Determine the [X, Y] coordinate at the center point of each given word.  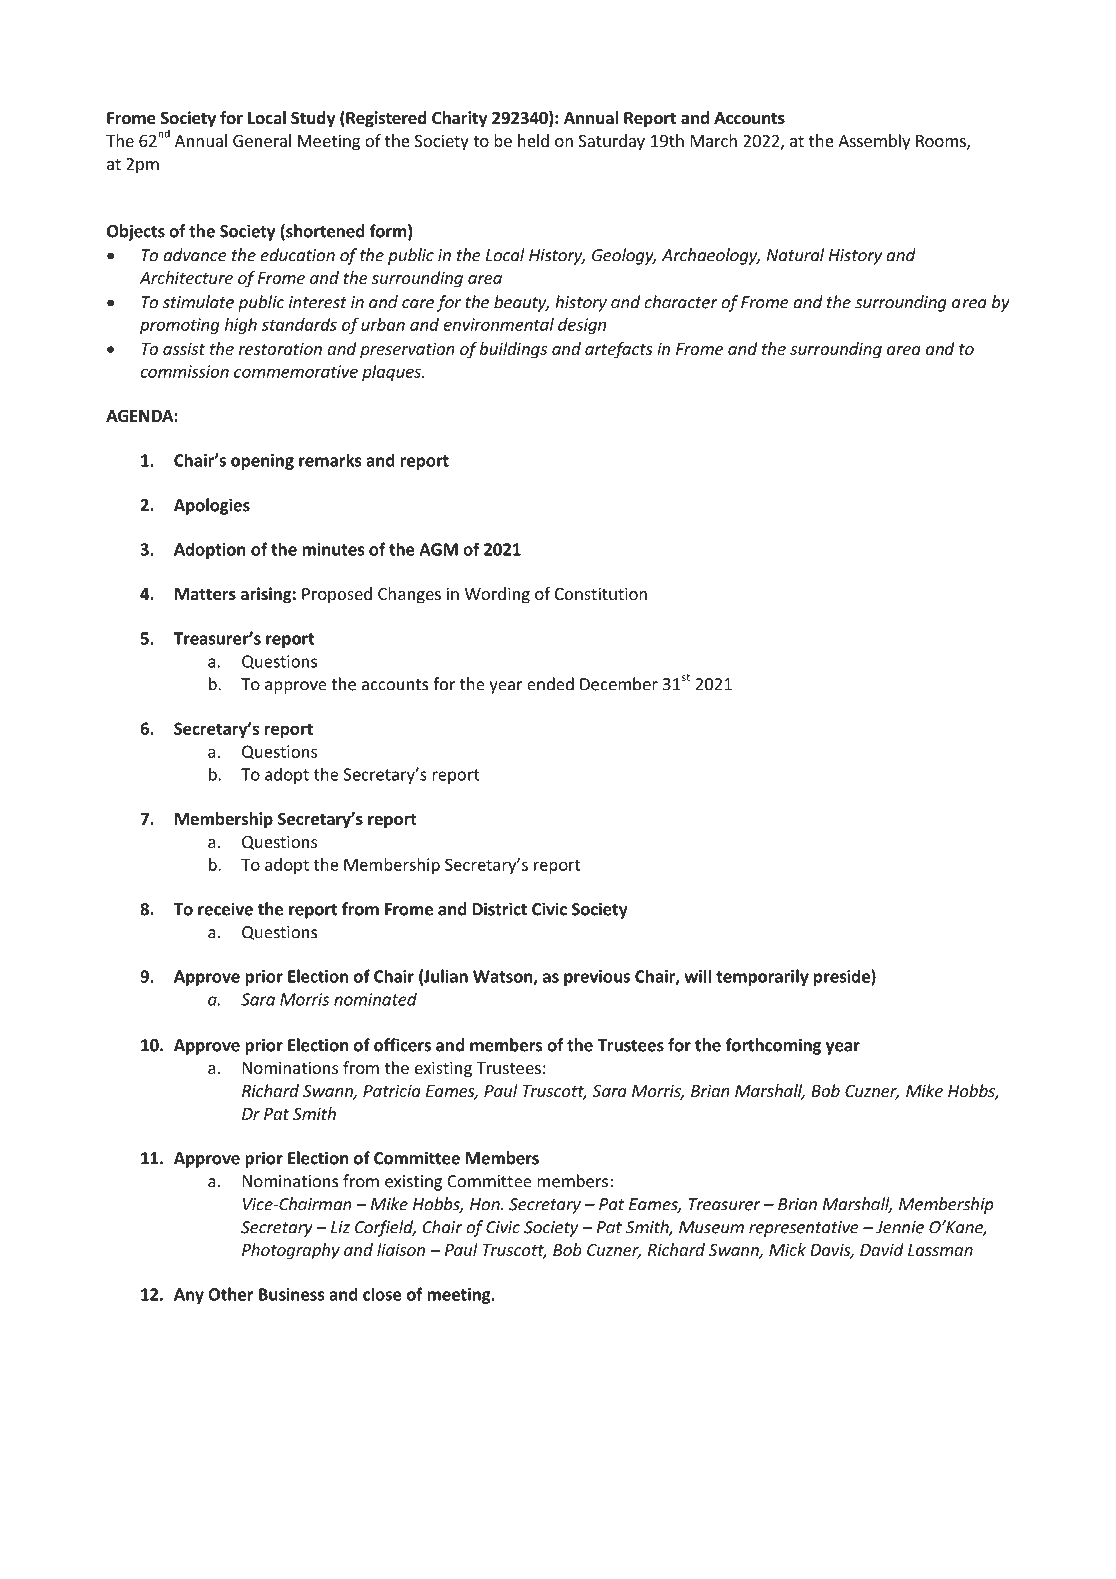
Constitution [601, 593]
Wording [497, 595]
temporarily [762, 977]
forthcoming [773, 1046]
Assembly [874, 142]
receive [225, 909]
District [500, 909]
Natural [795, 255]
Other [231, 1294]
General [262, 140]
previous [597, 978]
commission [184, 371]
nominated [375, 999]
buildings [513, 350]
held [533, 140]
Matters [205, 594]
